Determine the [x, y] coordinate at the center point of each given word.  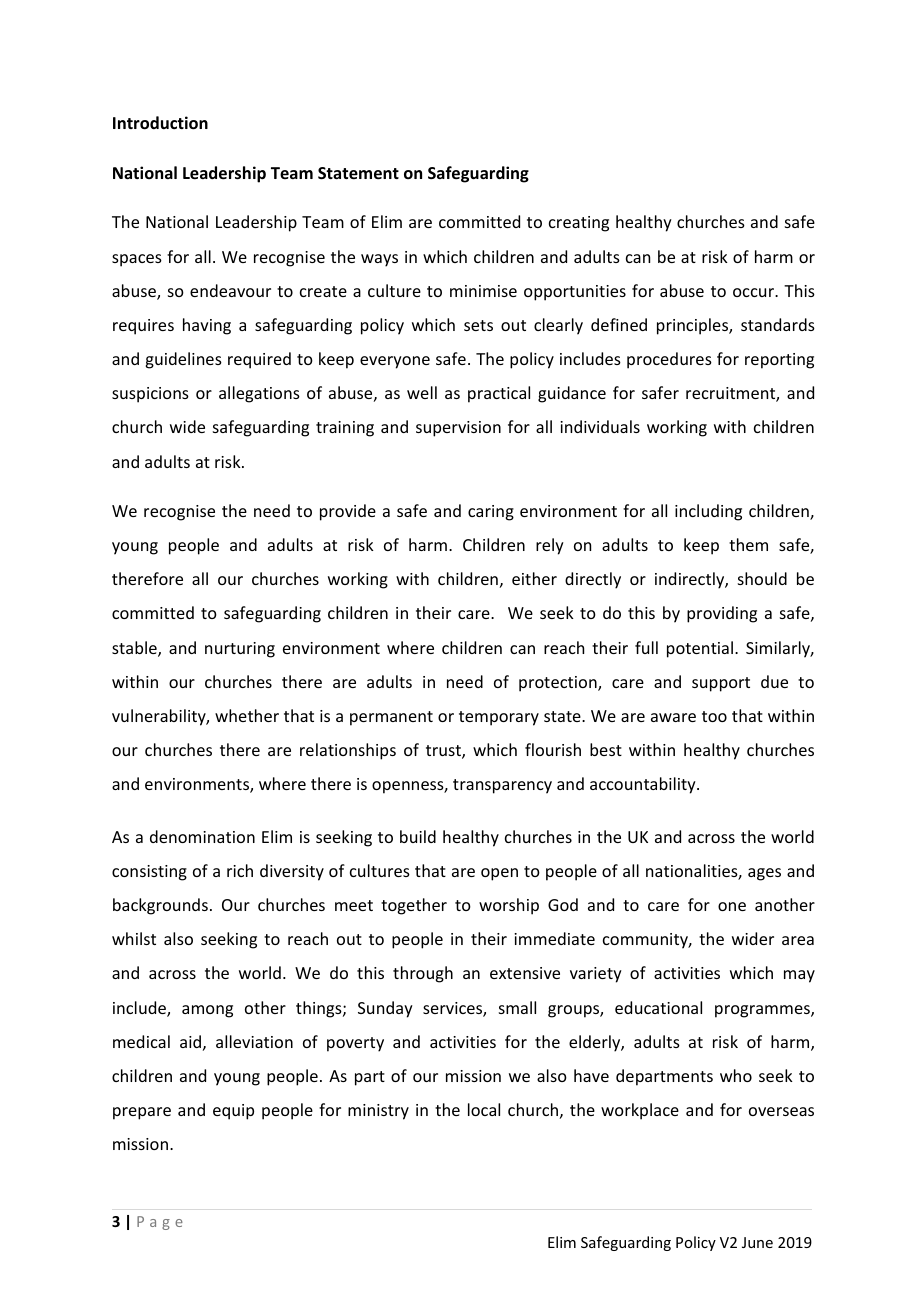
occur [754, 292]
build [418, 836]
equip [233, 1112]
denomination [202, 836]
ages [764, 874]
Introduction [160, 123]
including [708, 512]
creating [579, 224]
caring [491, 513]
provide [348, 512]
